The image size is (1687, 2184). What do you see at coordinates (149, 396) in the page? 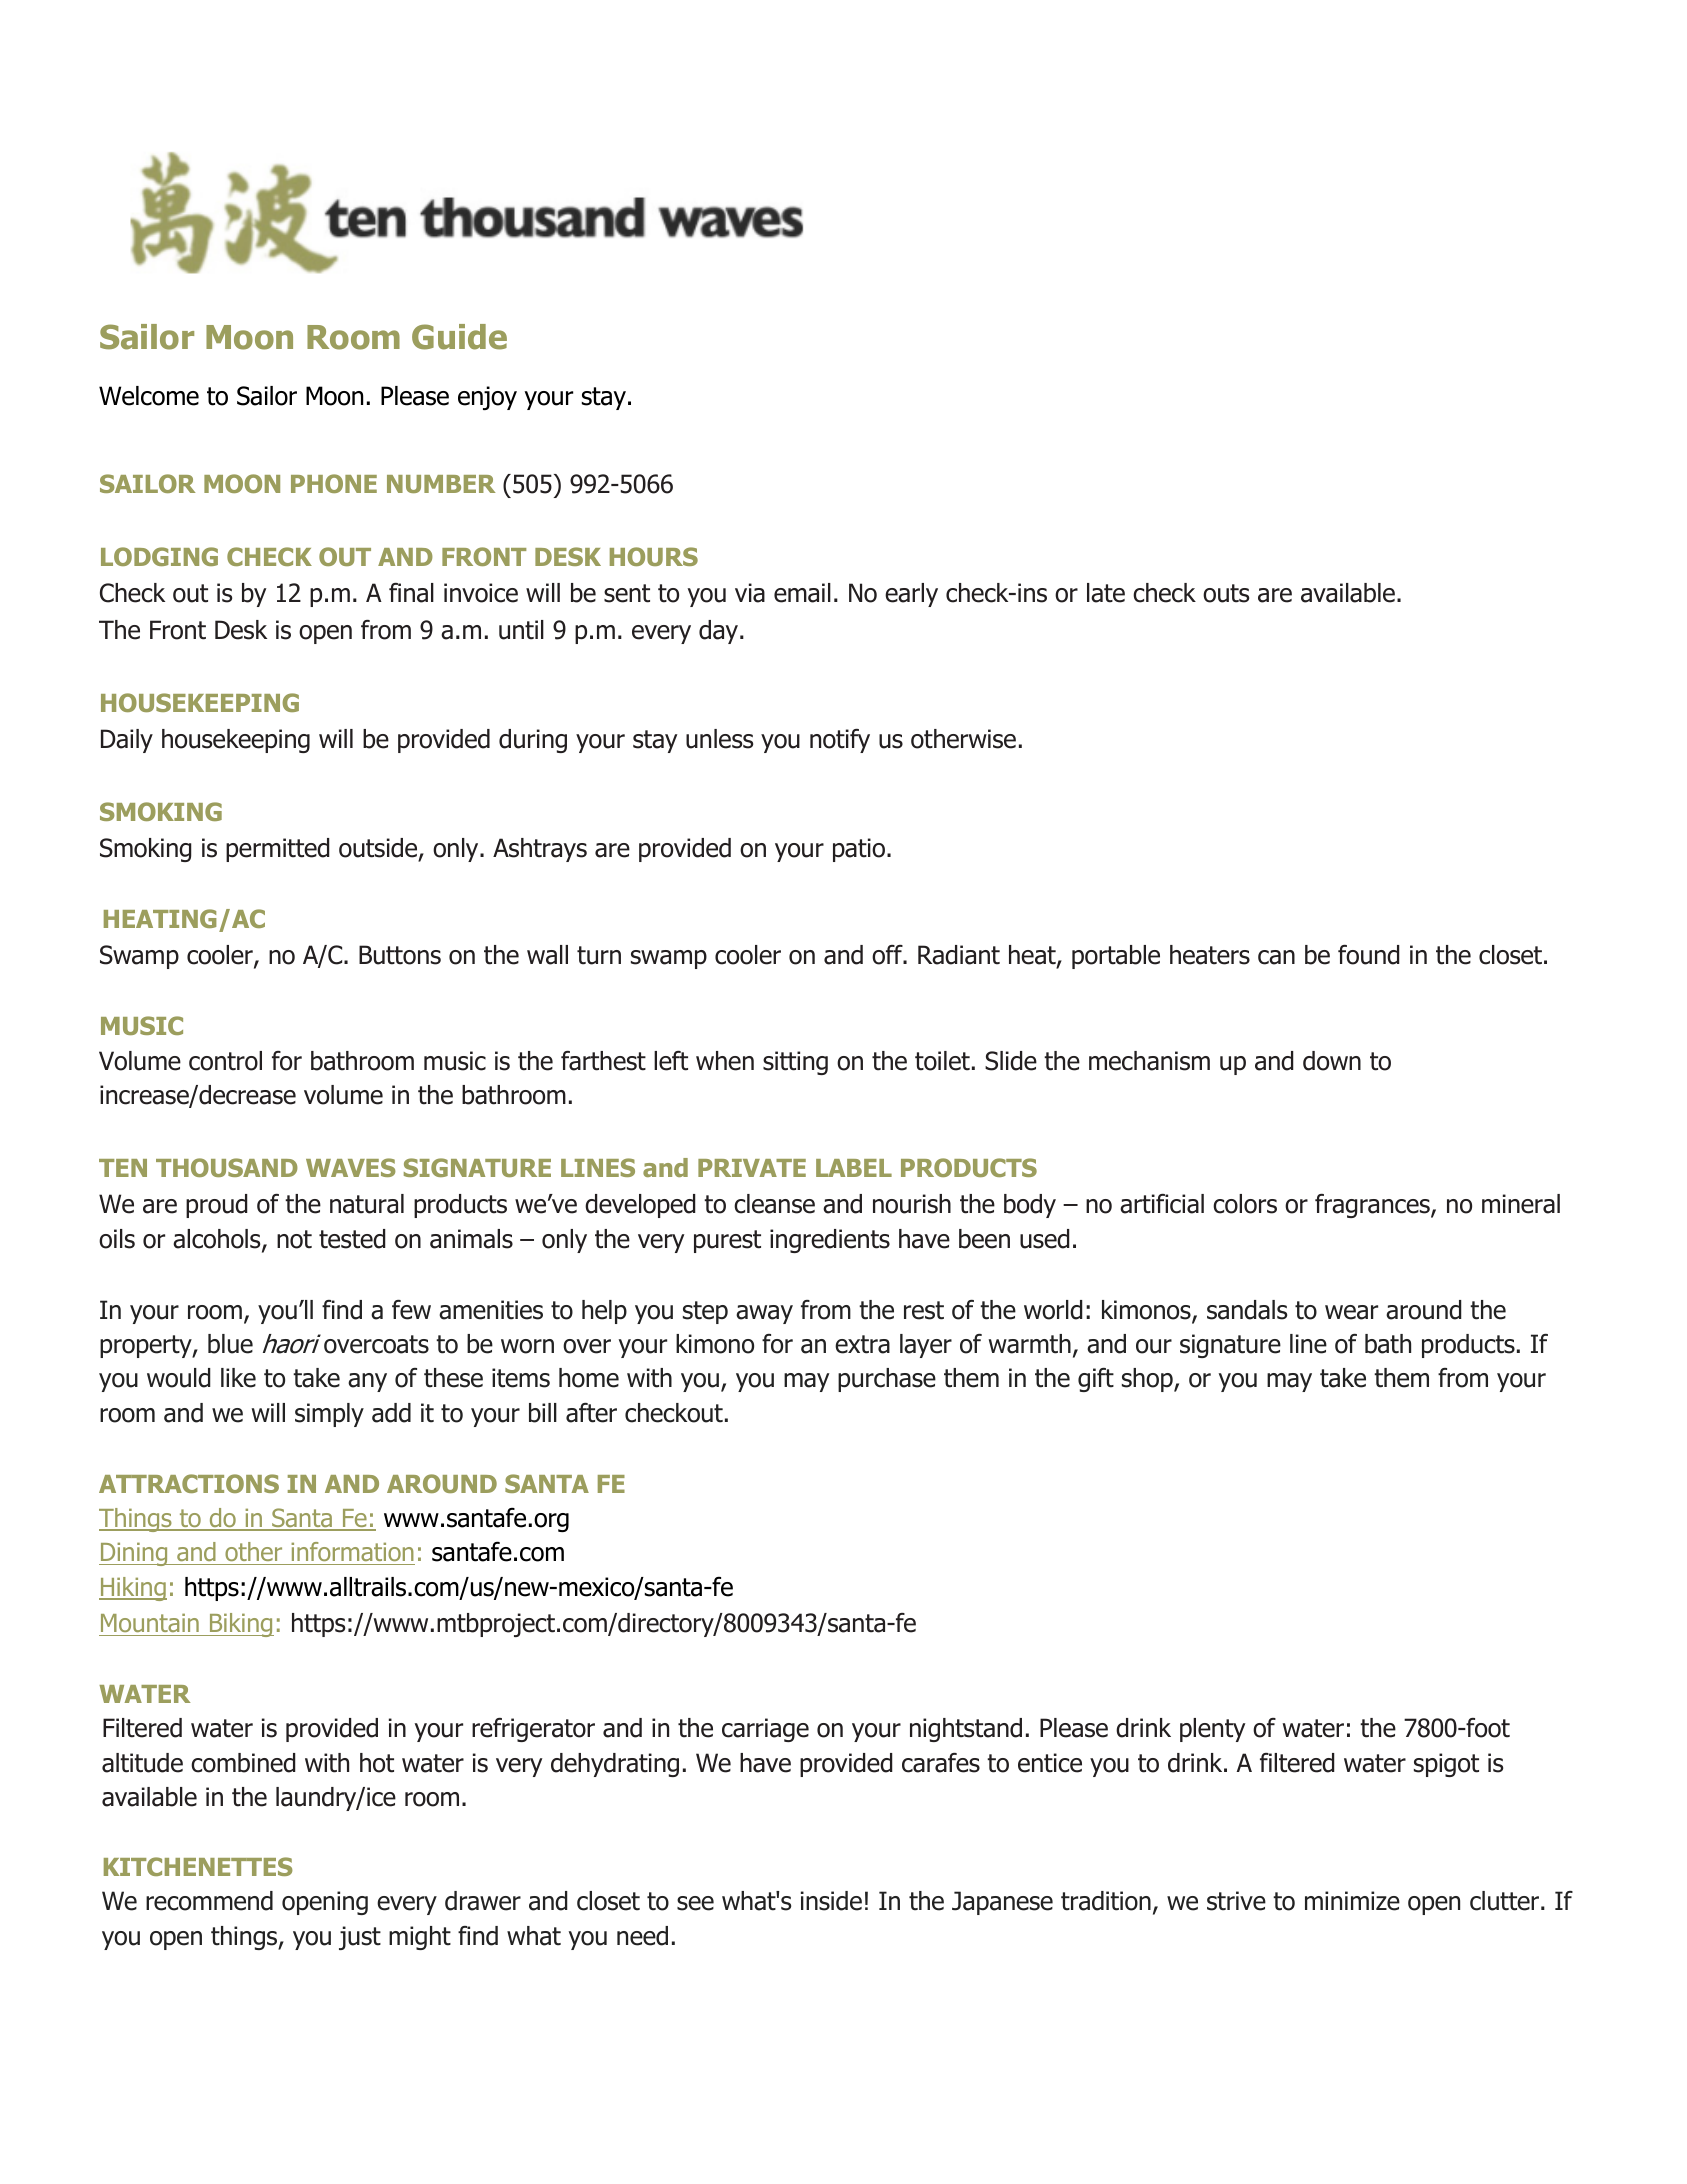
I see `Welcome` at bounding box center [149, 396].
